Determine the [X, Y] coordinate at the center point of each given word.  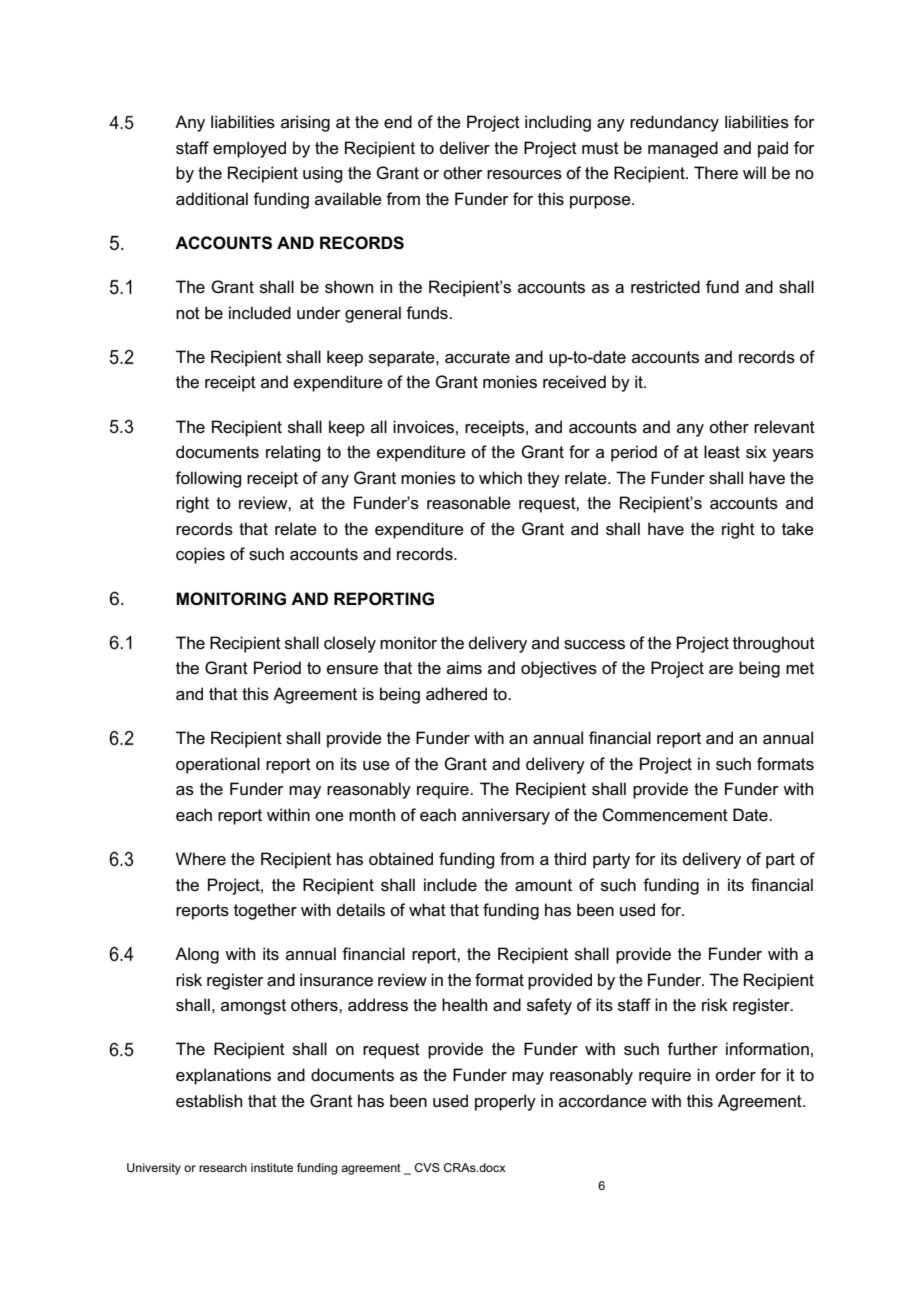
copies [200, 555]
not [188, 313]
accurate [477, 357]
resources [524, 175]
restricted [665, 287]
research [223, 1167]
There [716, 172]
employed [249, 149]
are [721, 670]
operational [218, 765]
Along [197, 955]
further [692, 1048]
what [427, 910]
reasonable [469, 503]
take [798, 529]
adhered [456, 694]
